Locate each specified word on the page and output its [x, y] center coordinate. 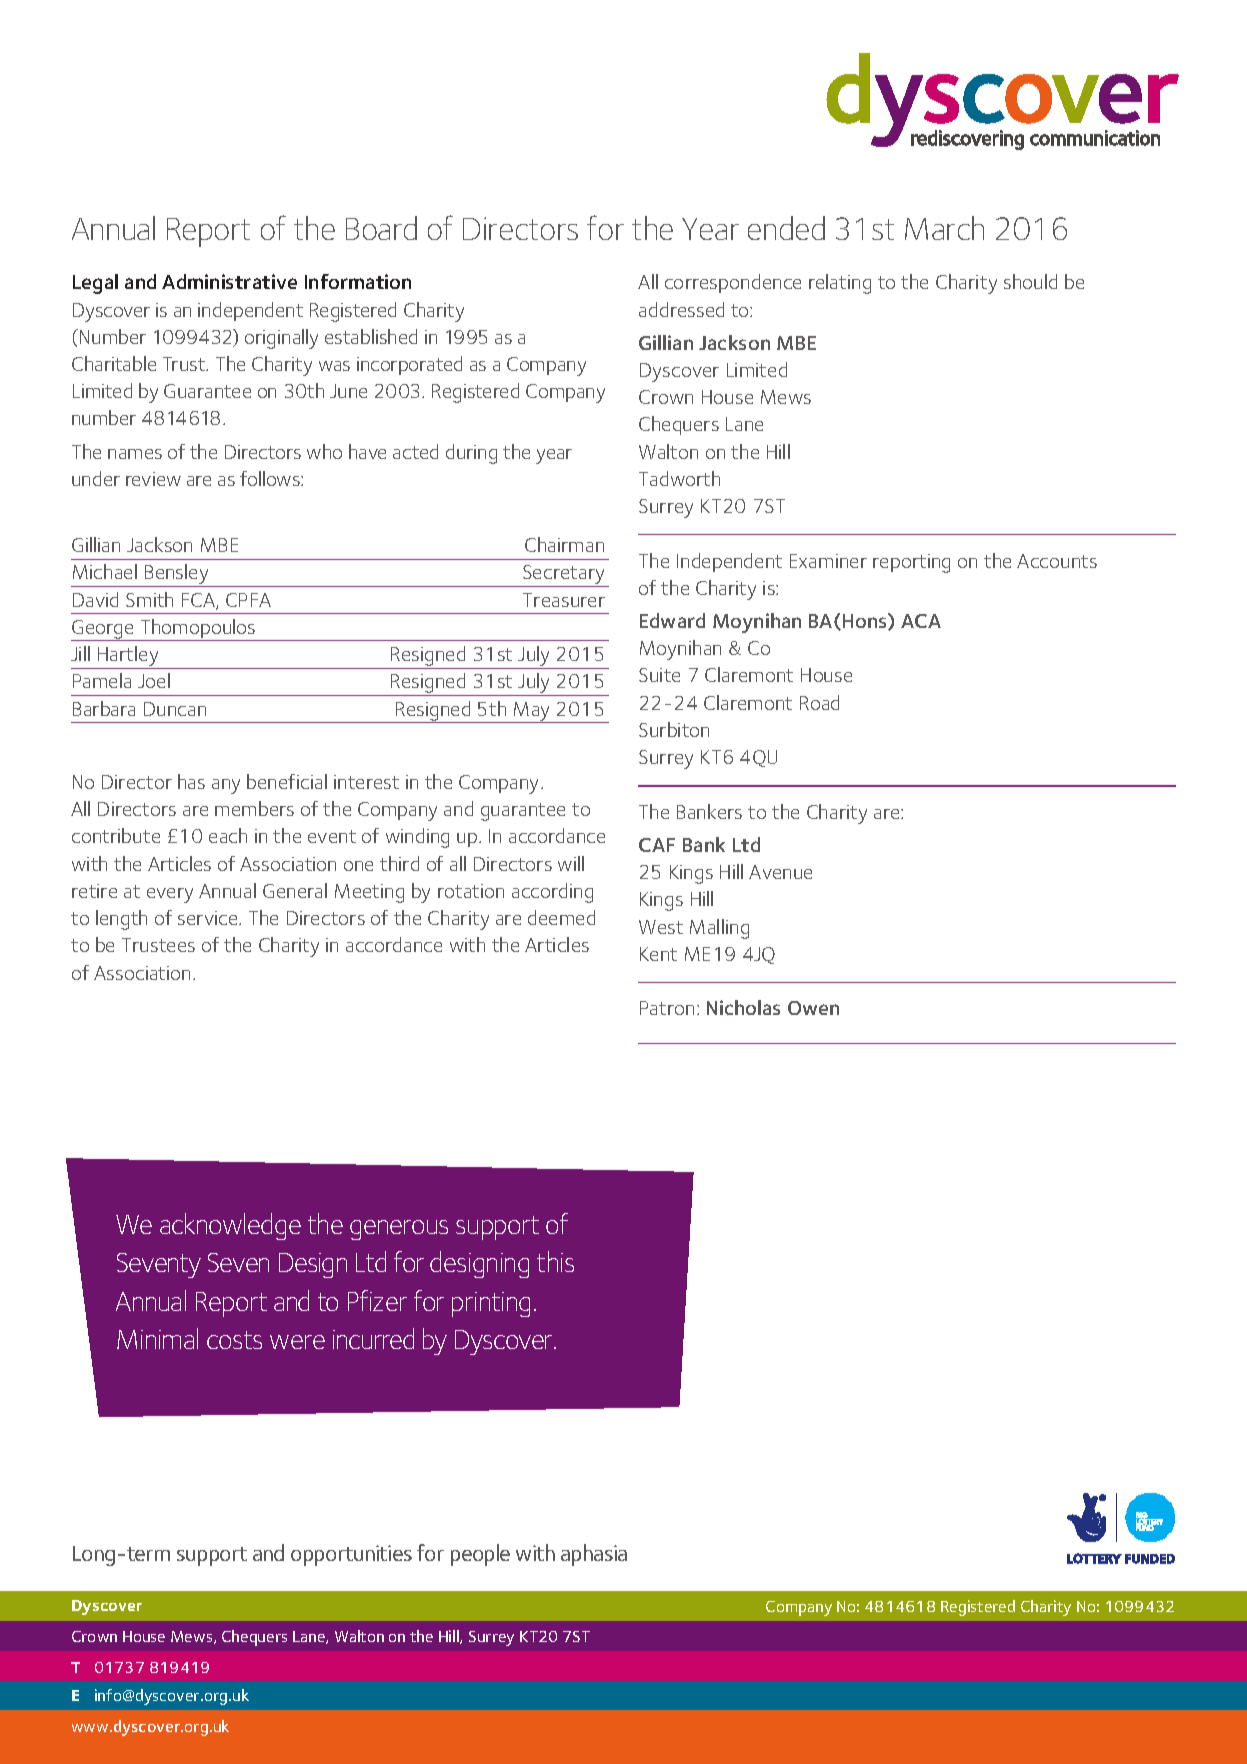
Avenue [780, 872]
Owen [813, 1008]
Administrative [229, 281]
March [944, 228]
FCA [199, 601]
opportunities [351, 1555]
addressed [681, 309]
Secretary [564, 576]
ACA [921, 621]
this [555, 1261]
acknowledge [230, 1226]
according [552, 893]
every [170, 895]
